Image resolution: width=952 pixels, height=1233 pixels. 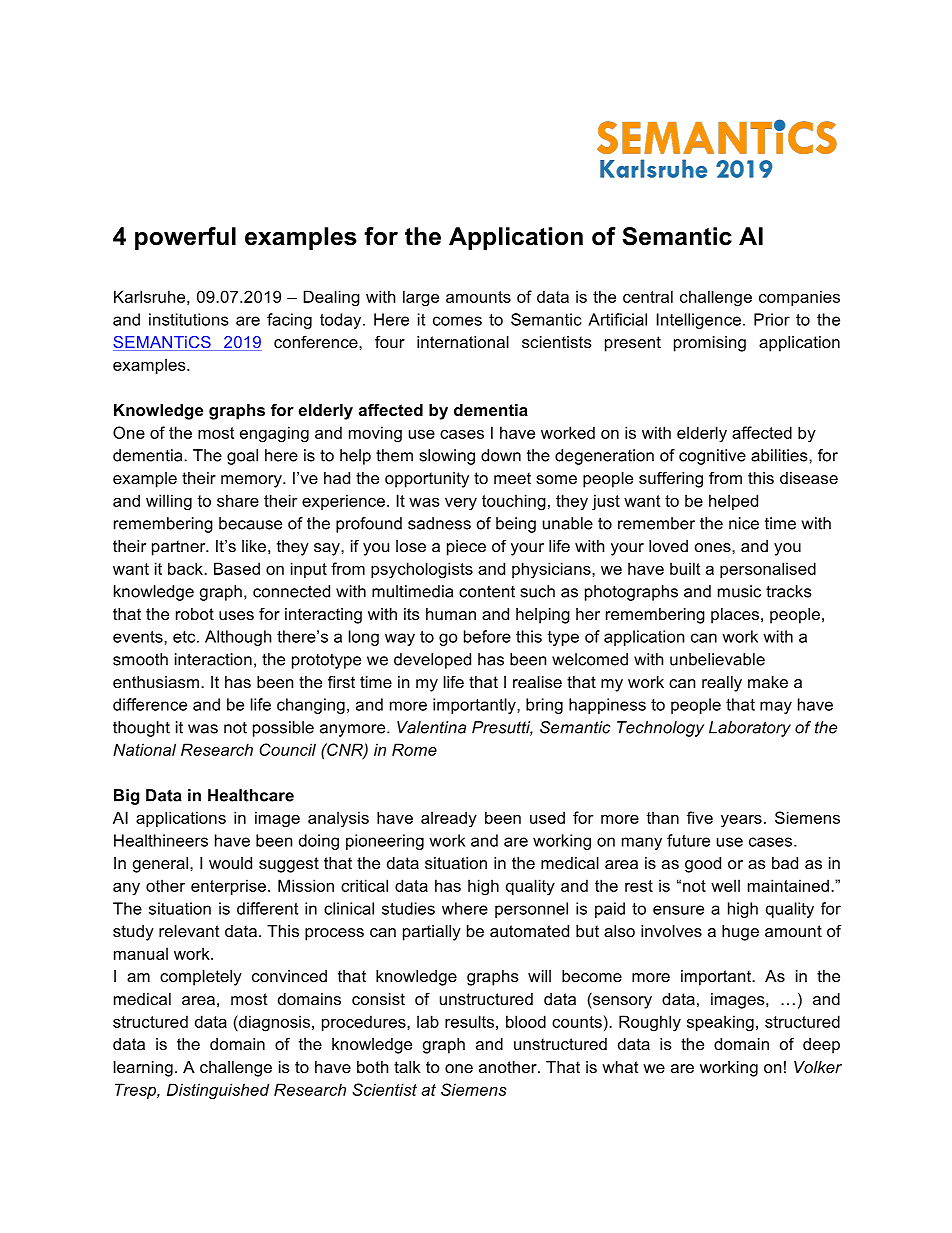 What do you see at coordinates (185, 238) in the page?
I see `powerful` at bounding box center [185, 238].
